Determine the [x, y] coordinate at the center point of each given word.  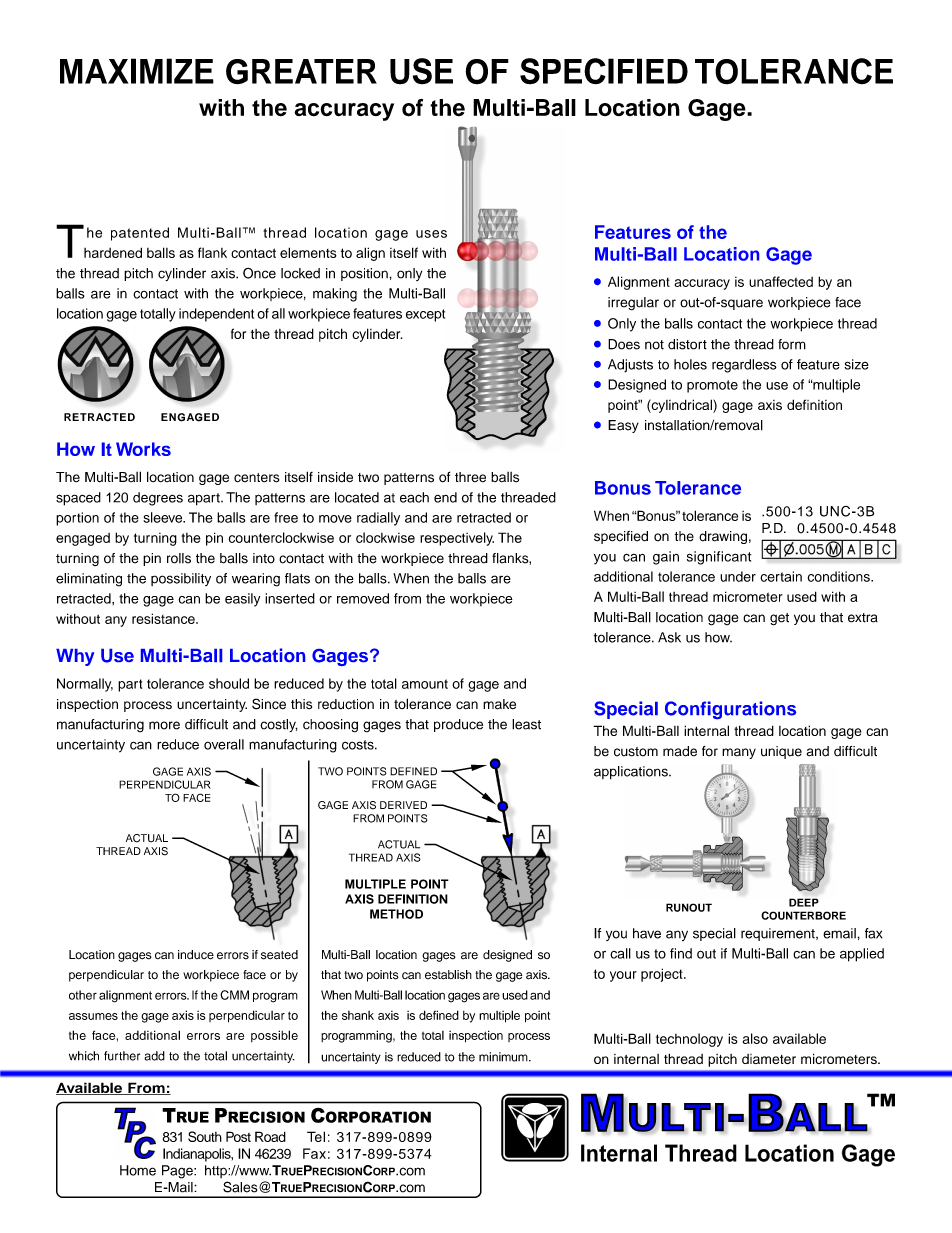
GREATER [301, 72]
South [205, 1136]
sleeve [164, 517]
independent [216, 315]
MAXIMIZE [137, 71]
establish [448, 975]
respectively [457, 539]
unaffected [781, 281]
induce [196, 955]
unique [781, 752]
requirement [779, 934]
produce [458, 725]
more [164, 725]
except [425, 315]
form [792, 344]
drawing [723, 537]
